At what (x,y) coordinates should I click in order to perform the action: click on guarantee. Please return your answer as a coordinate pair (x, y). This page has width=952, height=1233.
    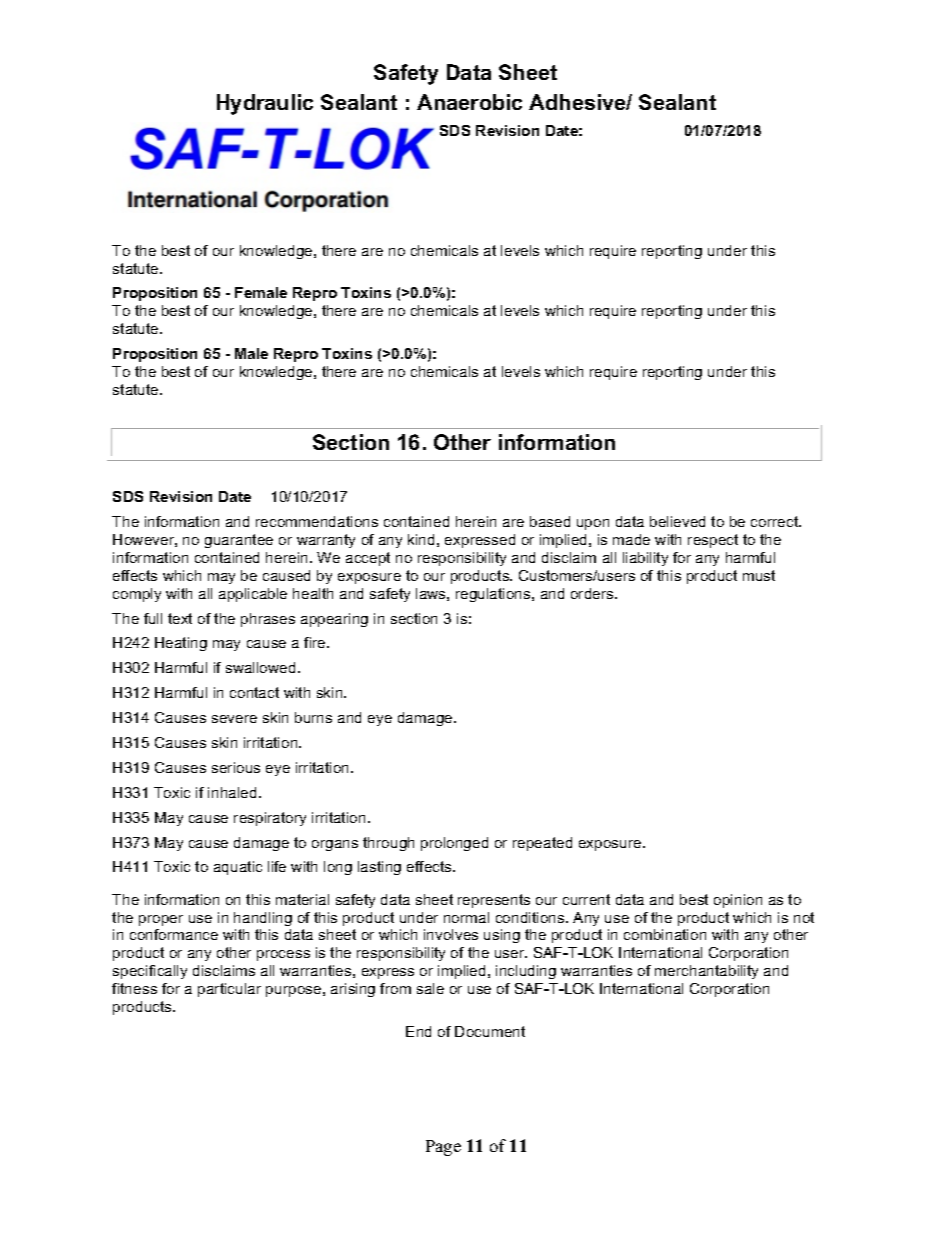
    Looking at the image, I should click on (239, 541).
